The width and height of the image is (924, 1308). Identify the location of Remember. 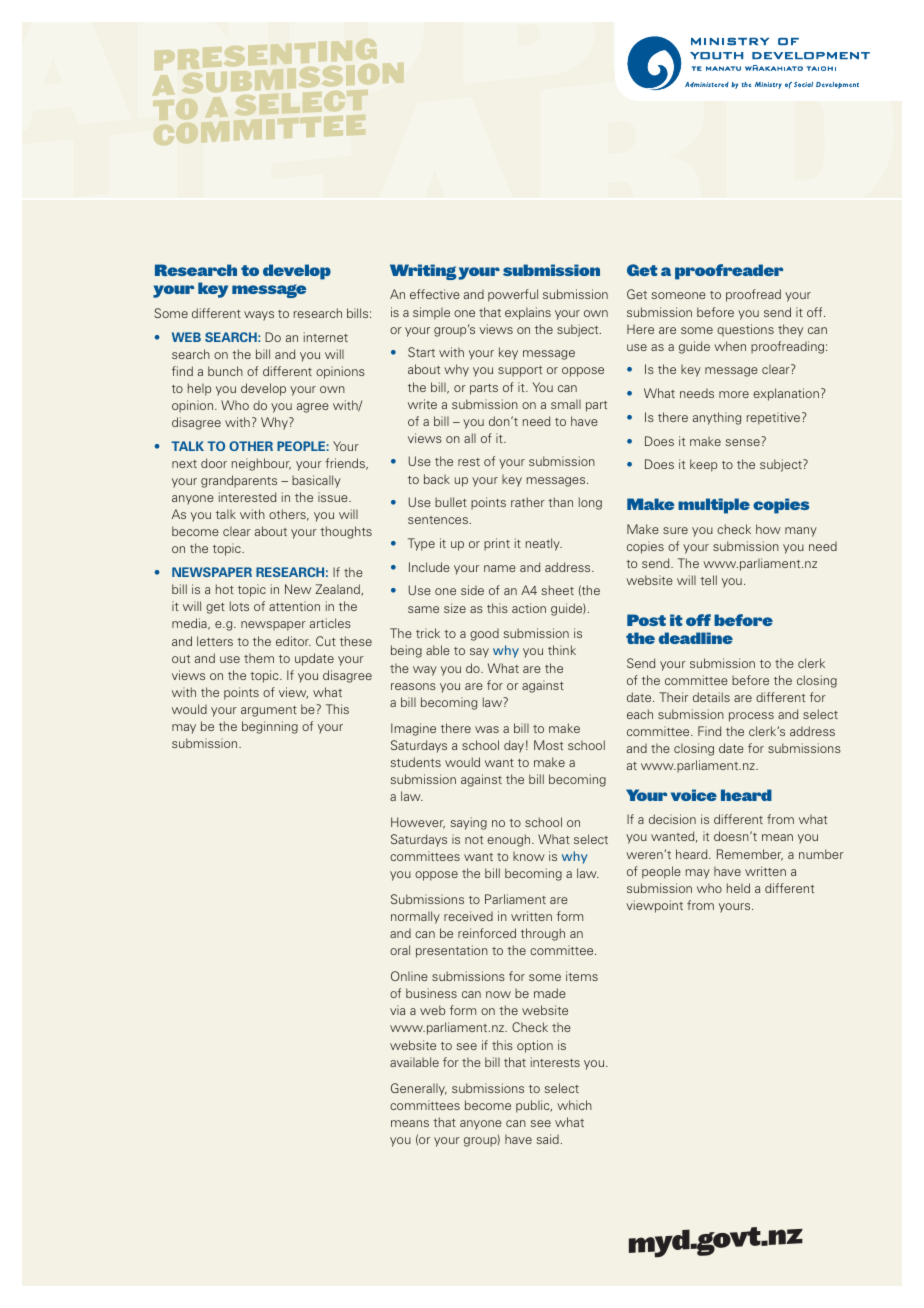
(750, 855).
